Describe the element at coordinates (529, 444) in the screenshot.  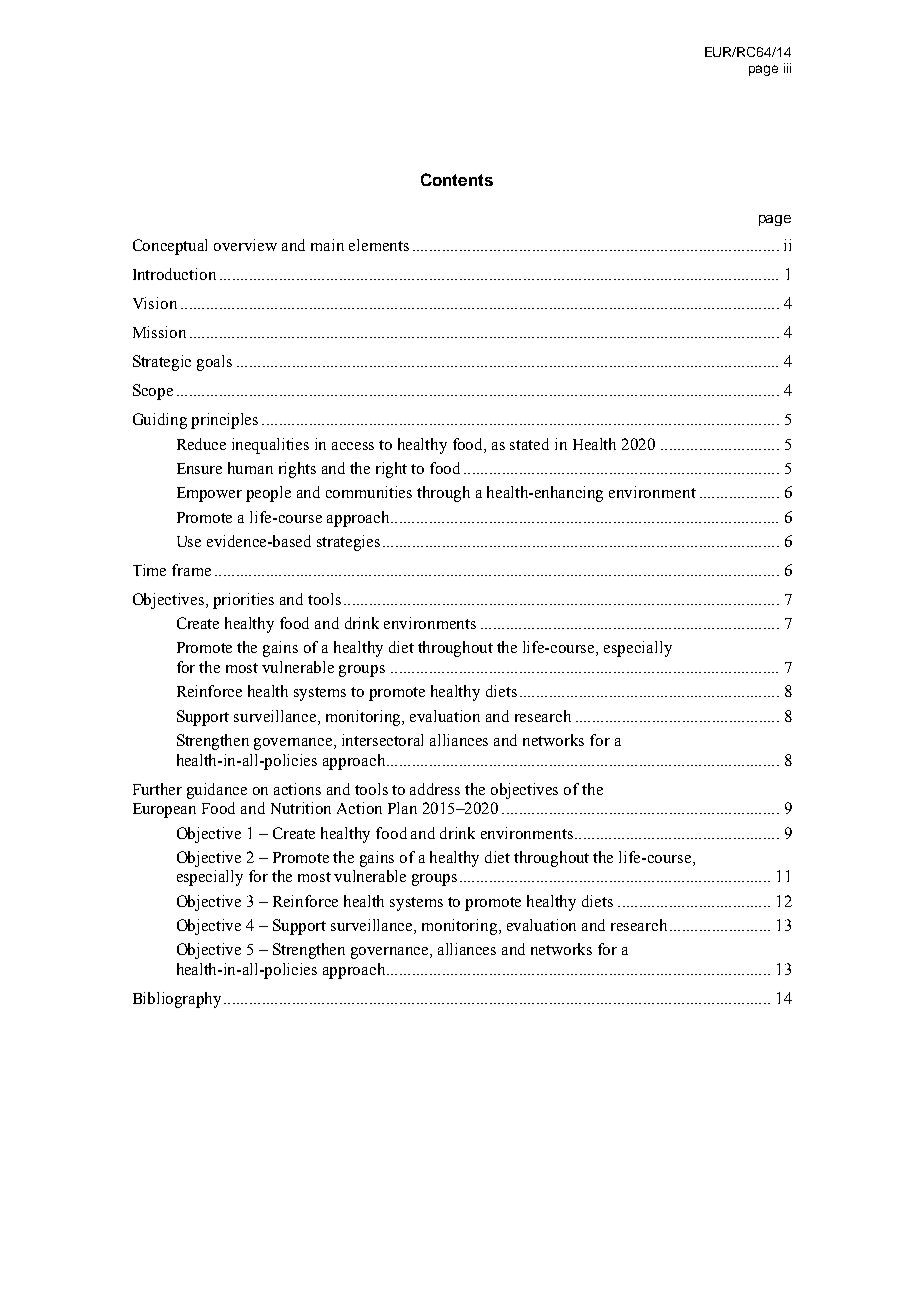
I see `stated` at that location.
